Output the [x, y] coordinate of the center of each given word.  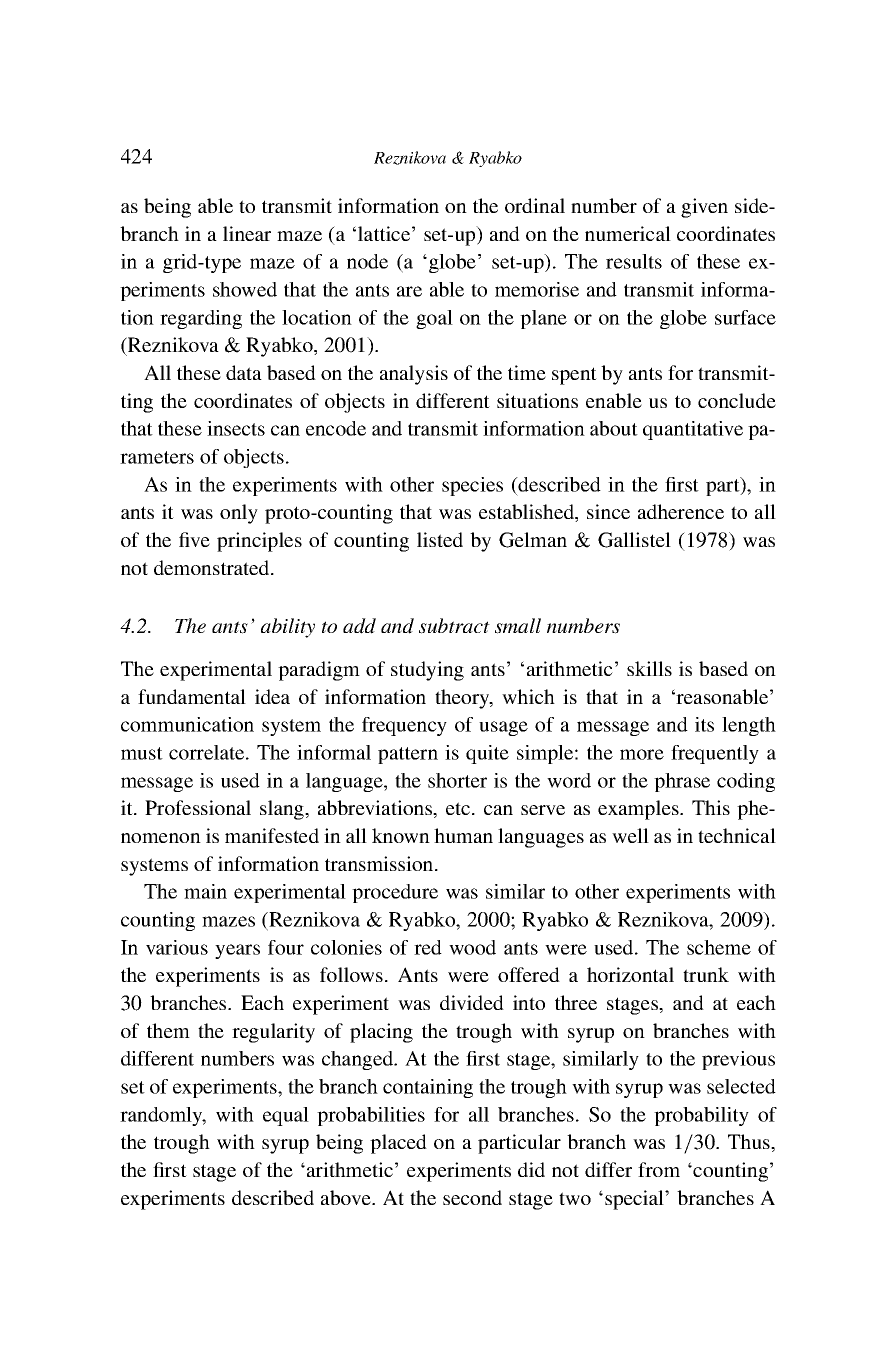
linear [247, 233]
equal [286, 1116]
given [704, 208]
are [409, 291]
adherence [681, 511]
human [463, 835]
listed [440, 539]
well [630, 835]
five [194, 539]
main [205, 891]
